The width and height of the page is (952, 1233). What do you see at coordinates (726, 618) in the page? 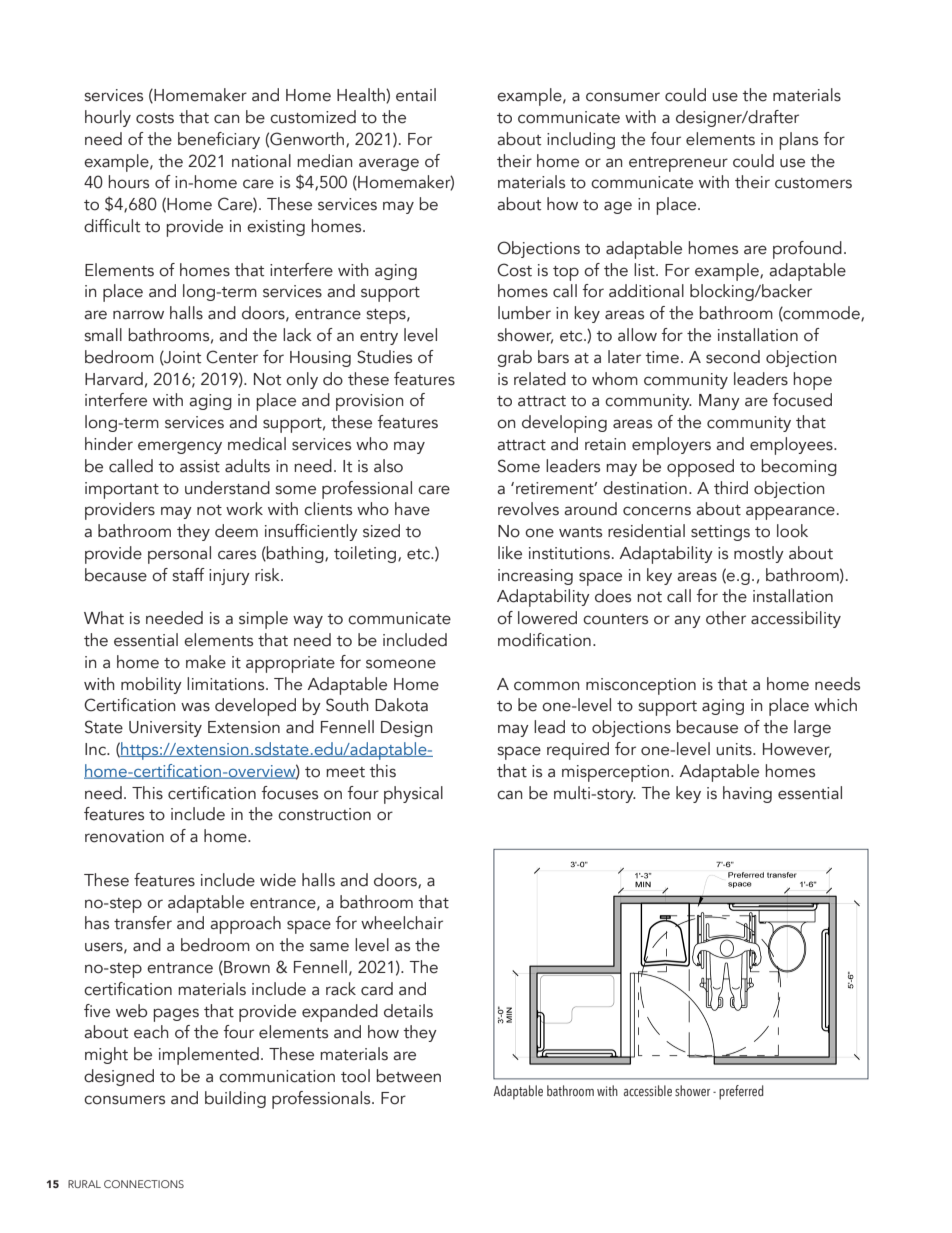
I see `other` at bounding box center [726, 618].
